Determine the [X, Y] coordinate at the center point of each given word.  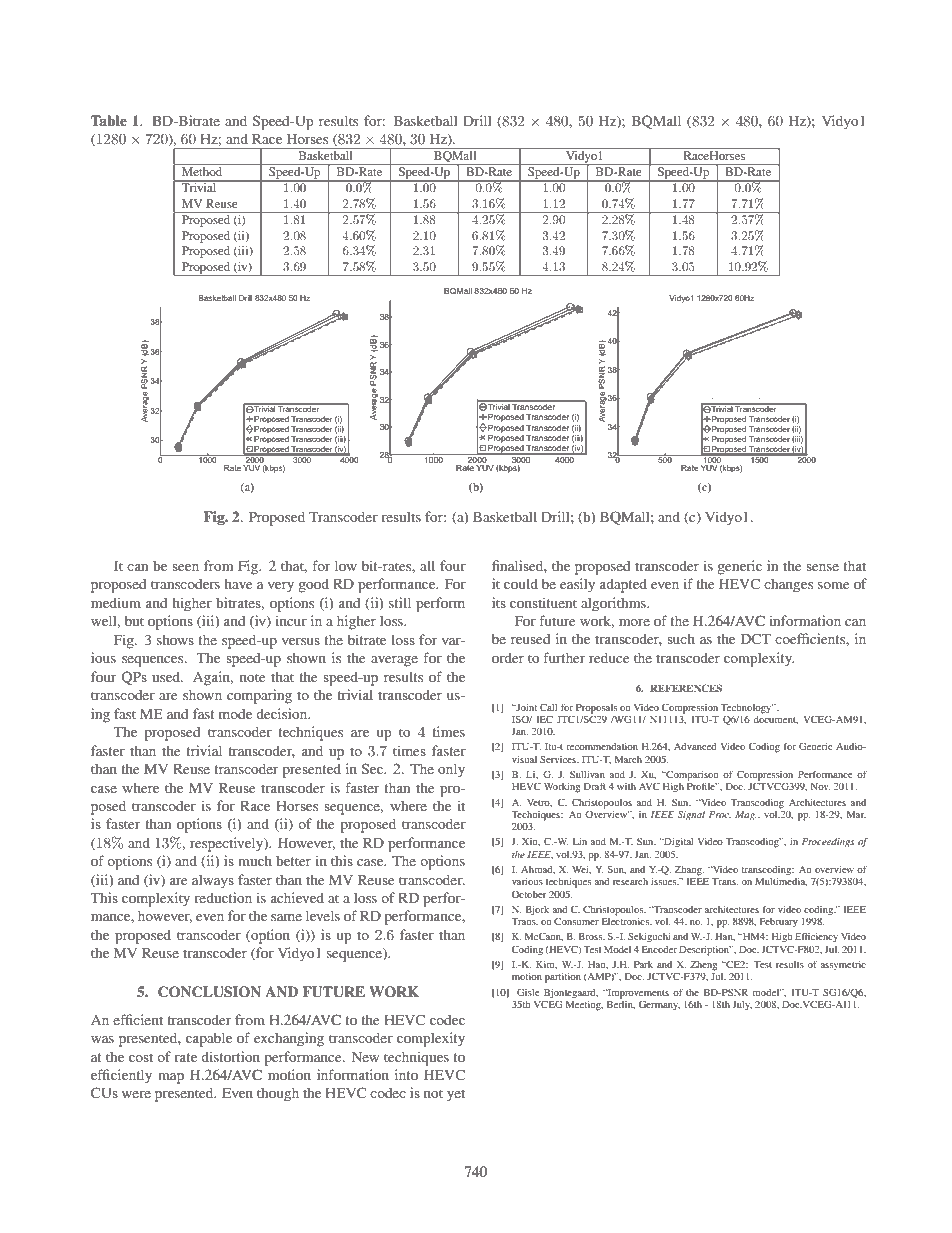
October [529, 894]
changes [788, 585]
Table [109, 120]
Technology [747, 709]
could [521, 583]
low [346, 565]
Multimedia [781, 880]
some [833, 585]
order [508, 657]
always [213, 881]
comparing [259, 696]
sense [822, 567]
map [171, 1078]
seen [185, 567]
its [499, 602]
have [238, 583]
